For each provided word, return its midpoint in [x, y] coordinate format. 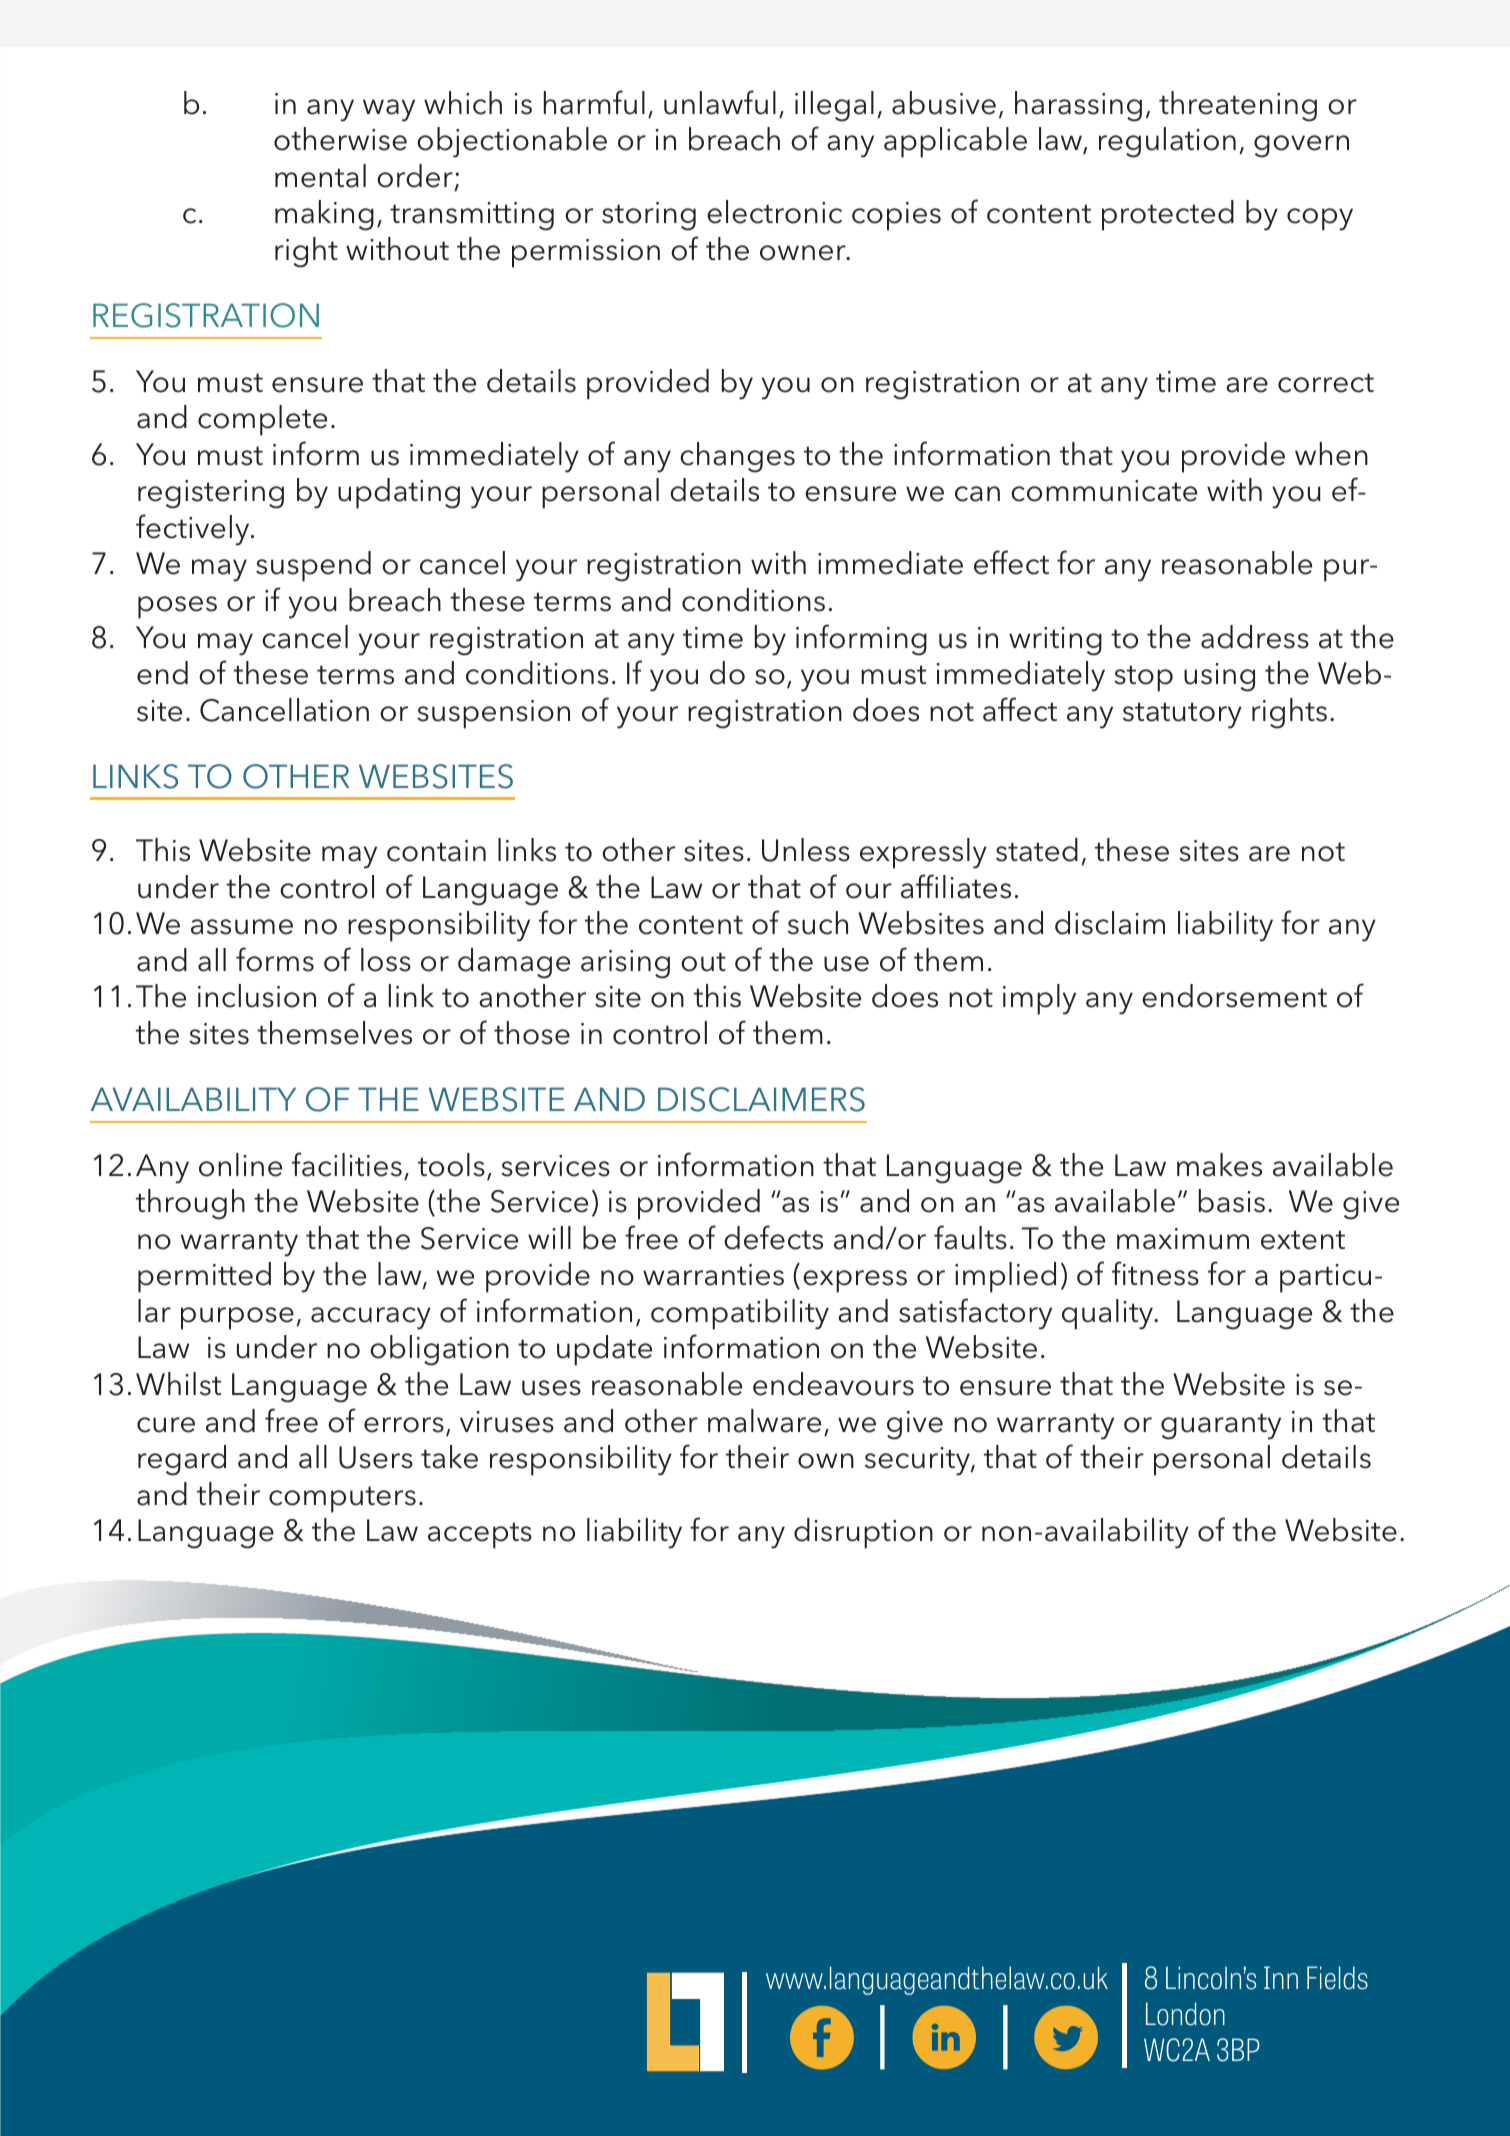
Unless [806, 850]
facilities [347, 1164]
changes [737, 457]
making [324, 215]
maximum [1183, 1239]
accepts [480, 1535]
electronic [774, 212]
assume [242, 927]
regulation [1167, 142]
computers [342, 1499]
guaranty [1221, 1426]
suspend [313, 566]
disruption [863, 1533]
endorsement [1234, 996]
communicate [1104, 491]
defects [773, 1237]
